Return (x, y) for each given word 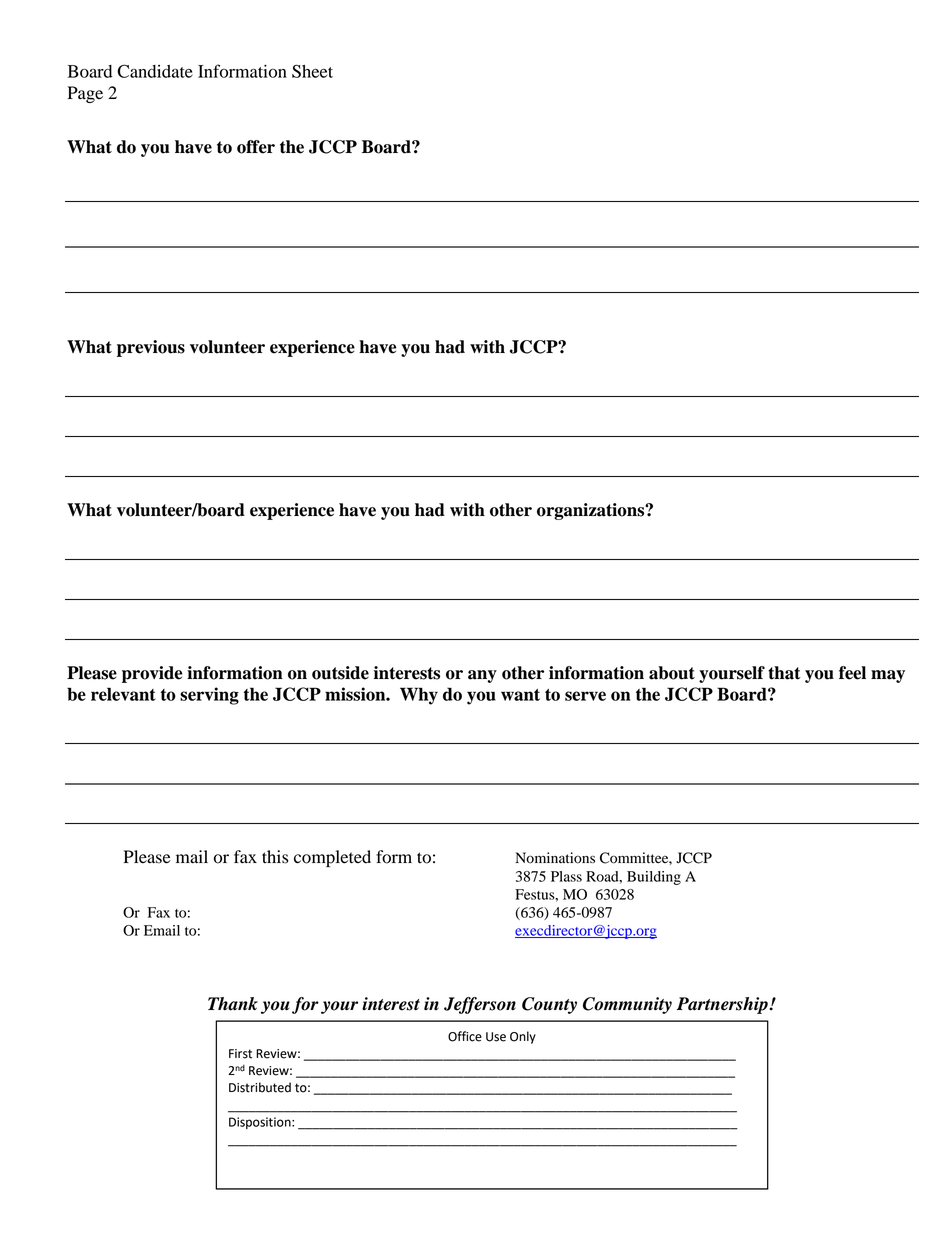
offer (256, 147)
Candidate (155, 71)
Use (496, 1037)
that (784, 673)
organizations (592, 511)
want (520, 695)
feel (852, 673)
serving (209, 696)
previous (151, 348)
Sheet (312, 71)
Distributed (260, 1087)
